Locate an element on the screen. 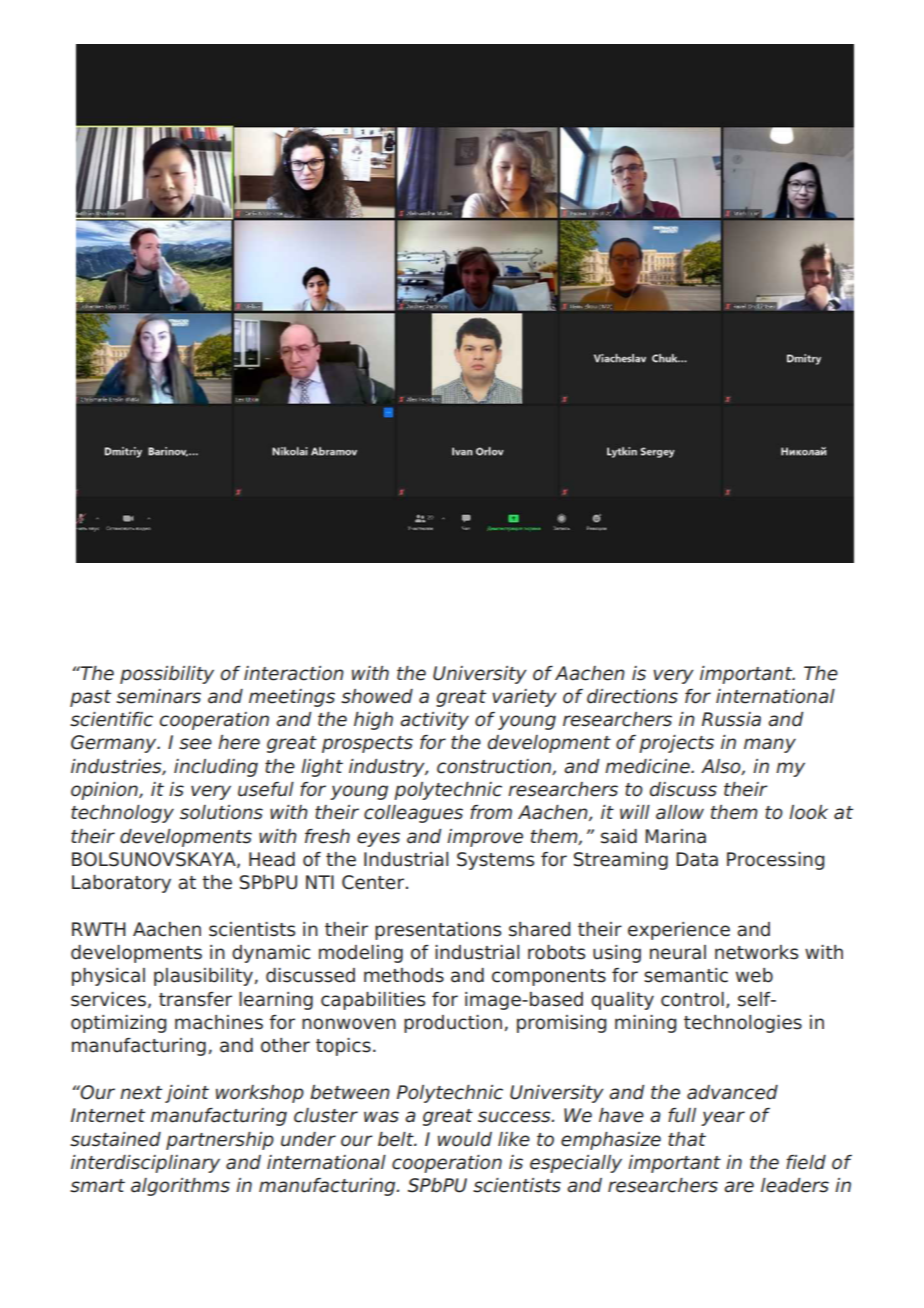 The width and height of the screenshot is (924, 1308). production is located at coordinates (453, 1024).
